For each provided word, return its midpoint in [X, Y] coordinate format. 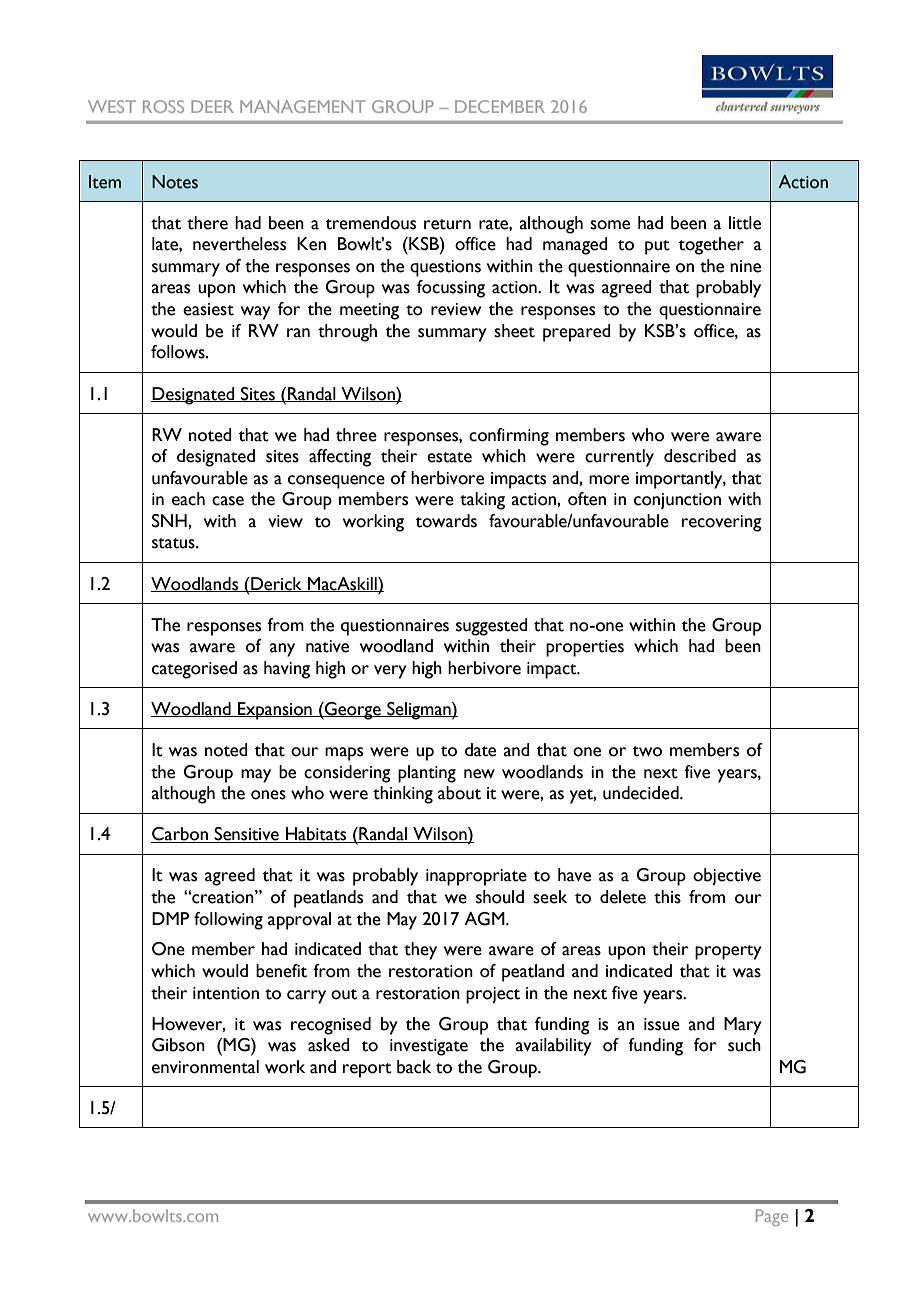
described [700, 456]
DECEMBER [500, 106]
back [414, 1067]
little [745, 223]
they [420, 951]
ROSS [163, 106]
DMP [170, 918]
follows [179, 352]
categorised [194, 670]
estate [449, 457]
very [390, 672]
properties [585, 648]
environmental [205, 1067]
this [667, 897]
